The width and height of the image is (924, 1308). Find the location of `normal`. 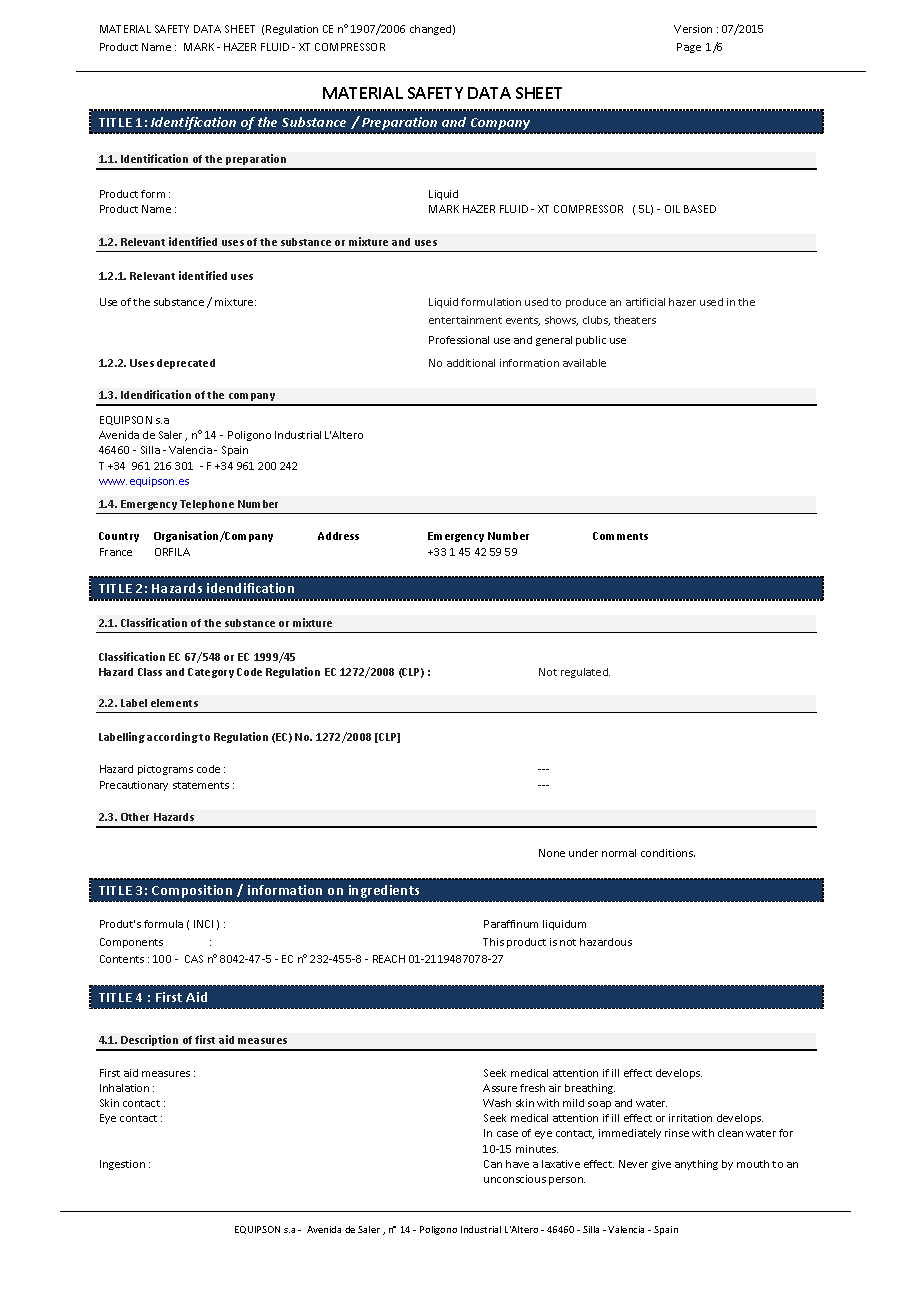

normal is located at coordinates (619, 853).
